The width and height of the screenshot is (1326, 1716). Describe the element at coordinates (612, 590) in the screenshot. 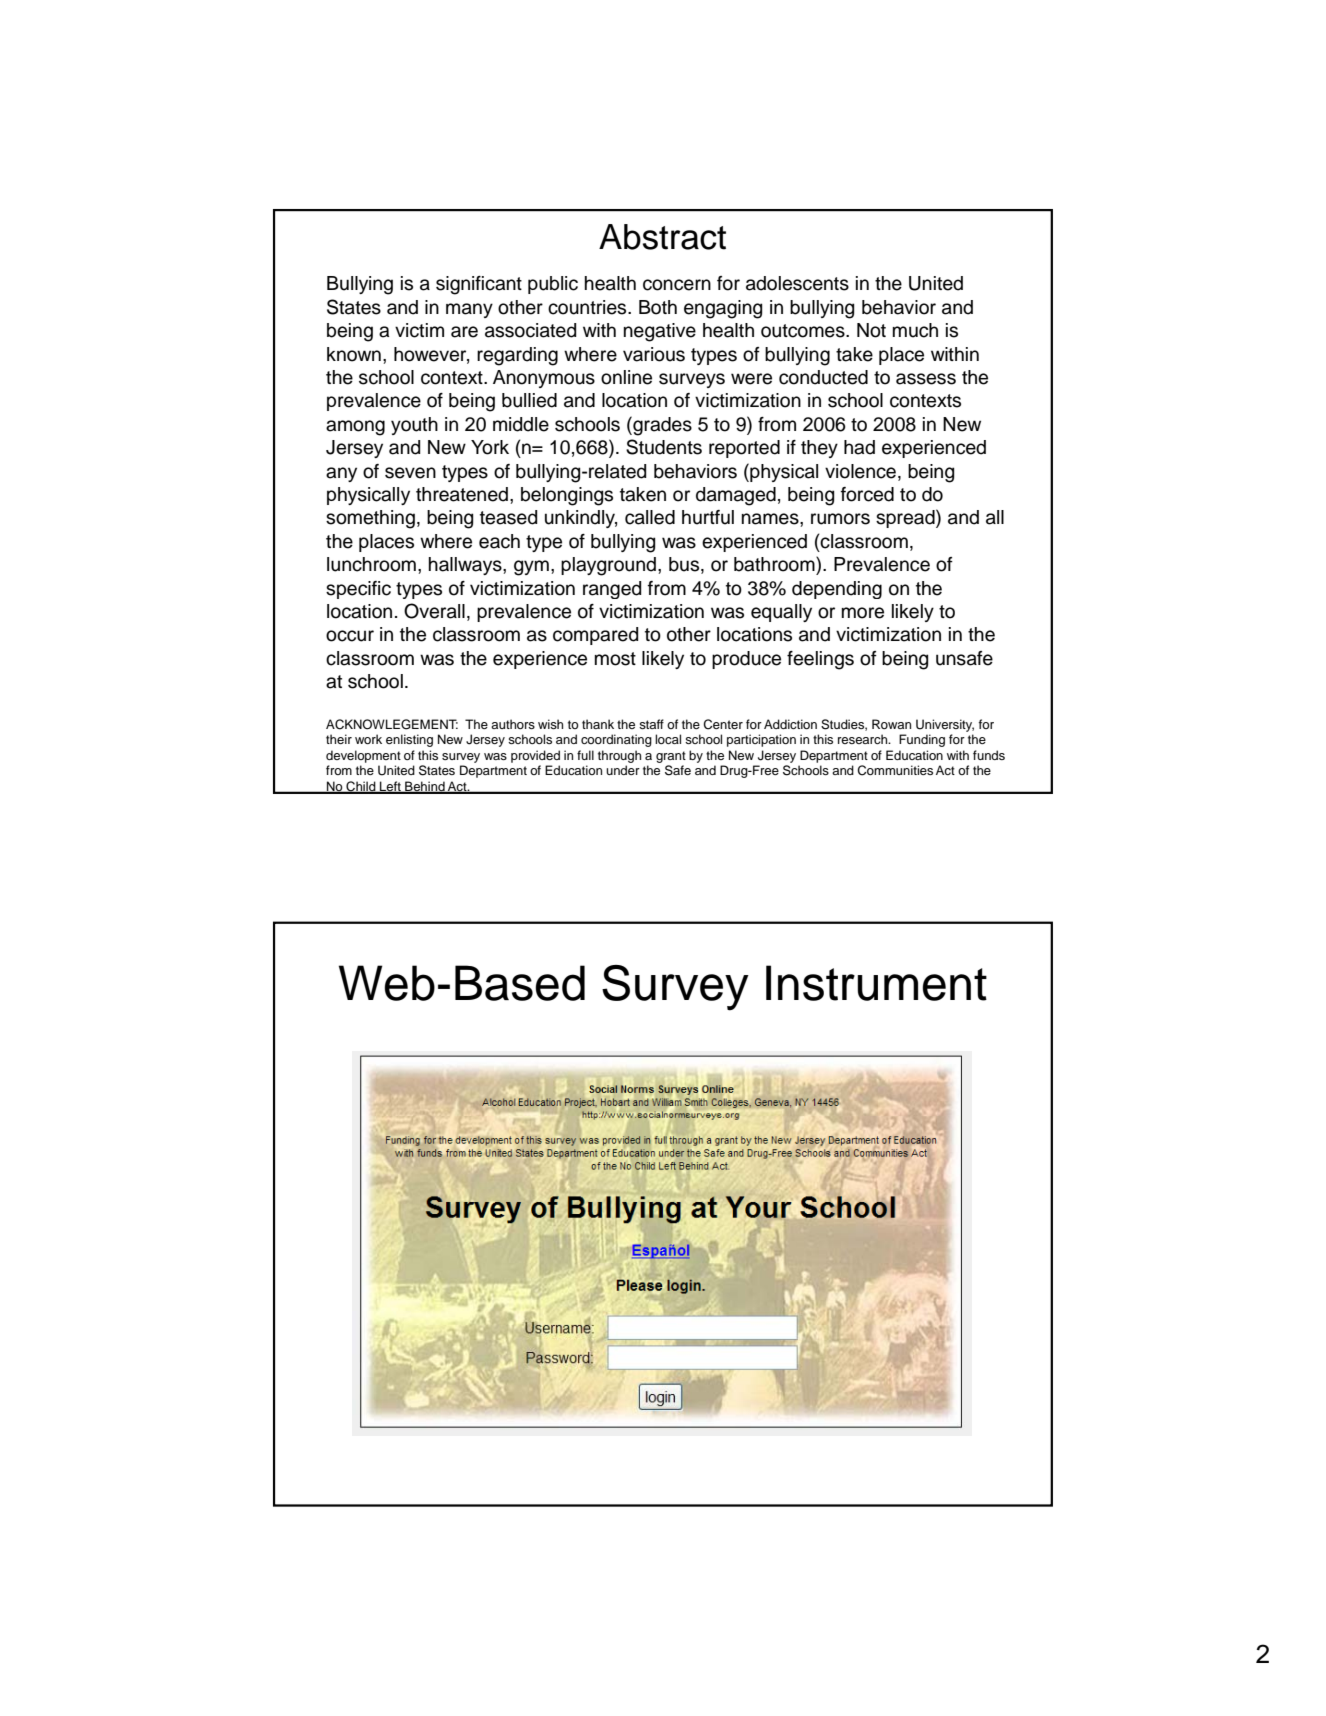

I see `ranged` at that location.
